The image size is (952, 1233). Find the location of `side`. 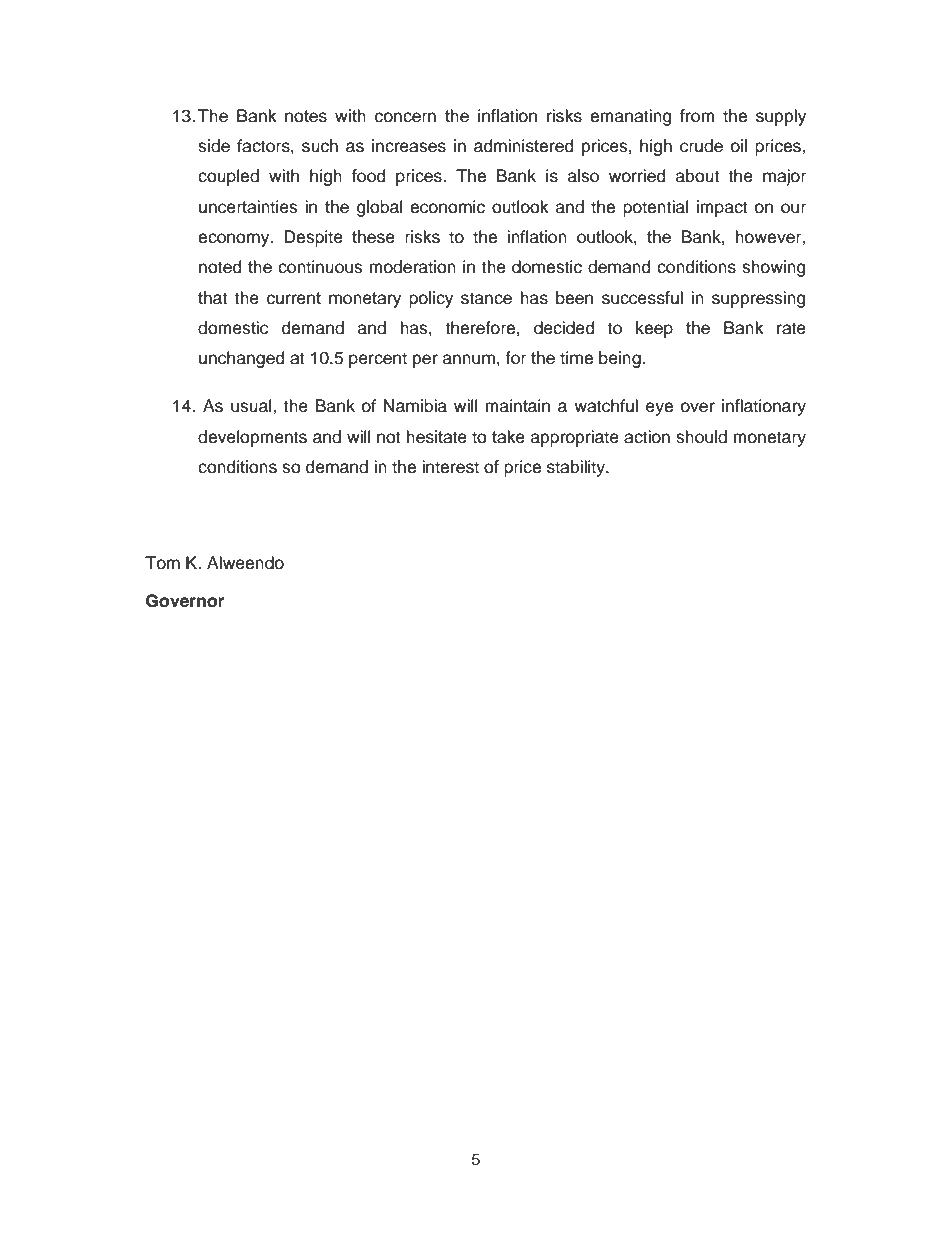

side is located at coordinates (214, 146).
